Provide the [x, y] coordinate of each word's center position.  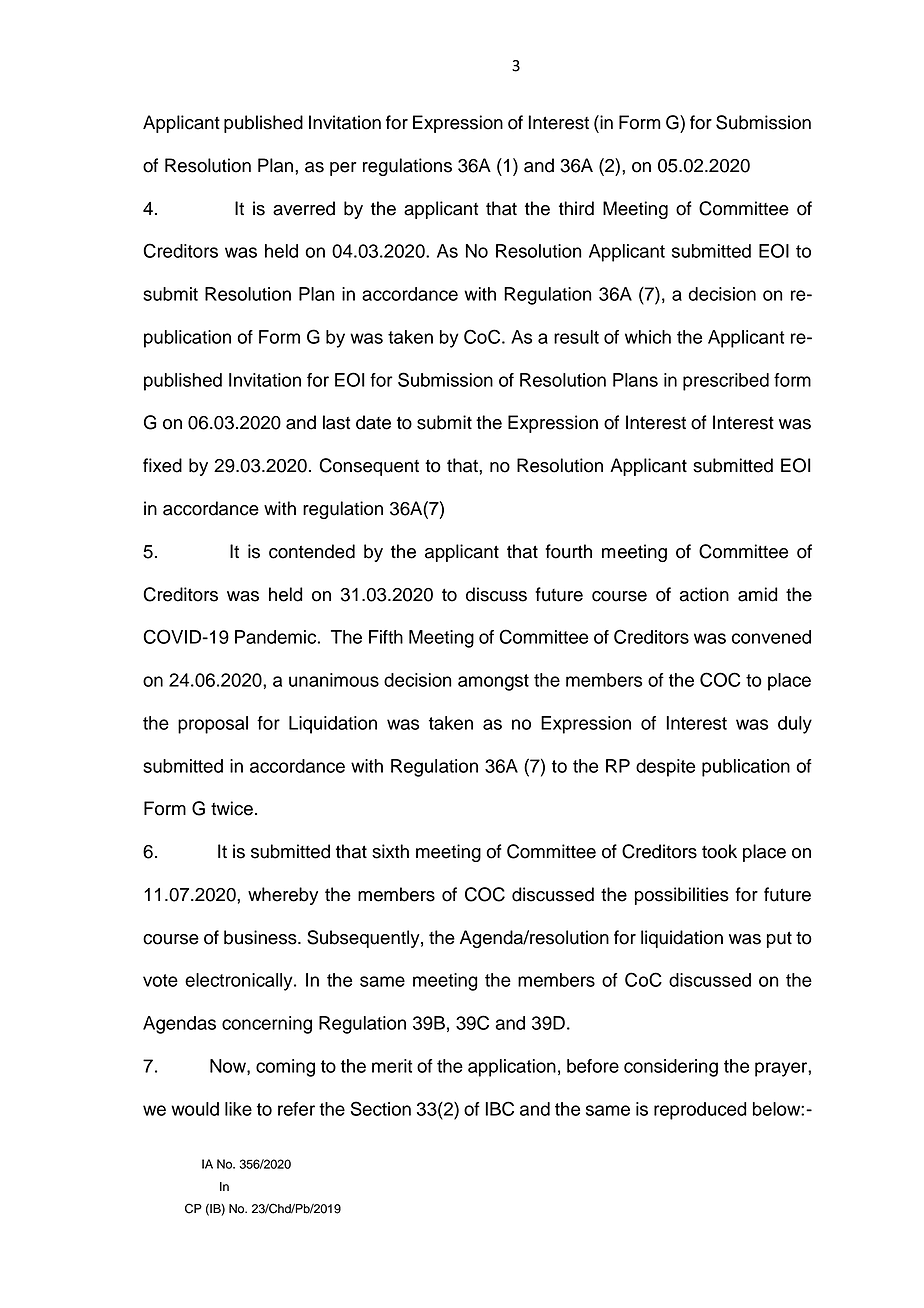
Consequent [369, 467]
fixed [162, 465]
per [343, 169]
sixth [390, 851]
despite [665, 768]
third [576, 208]
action [704, 594]
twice [232, 808]
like [238, 1109]
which [648, 337]
